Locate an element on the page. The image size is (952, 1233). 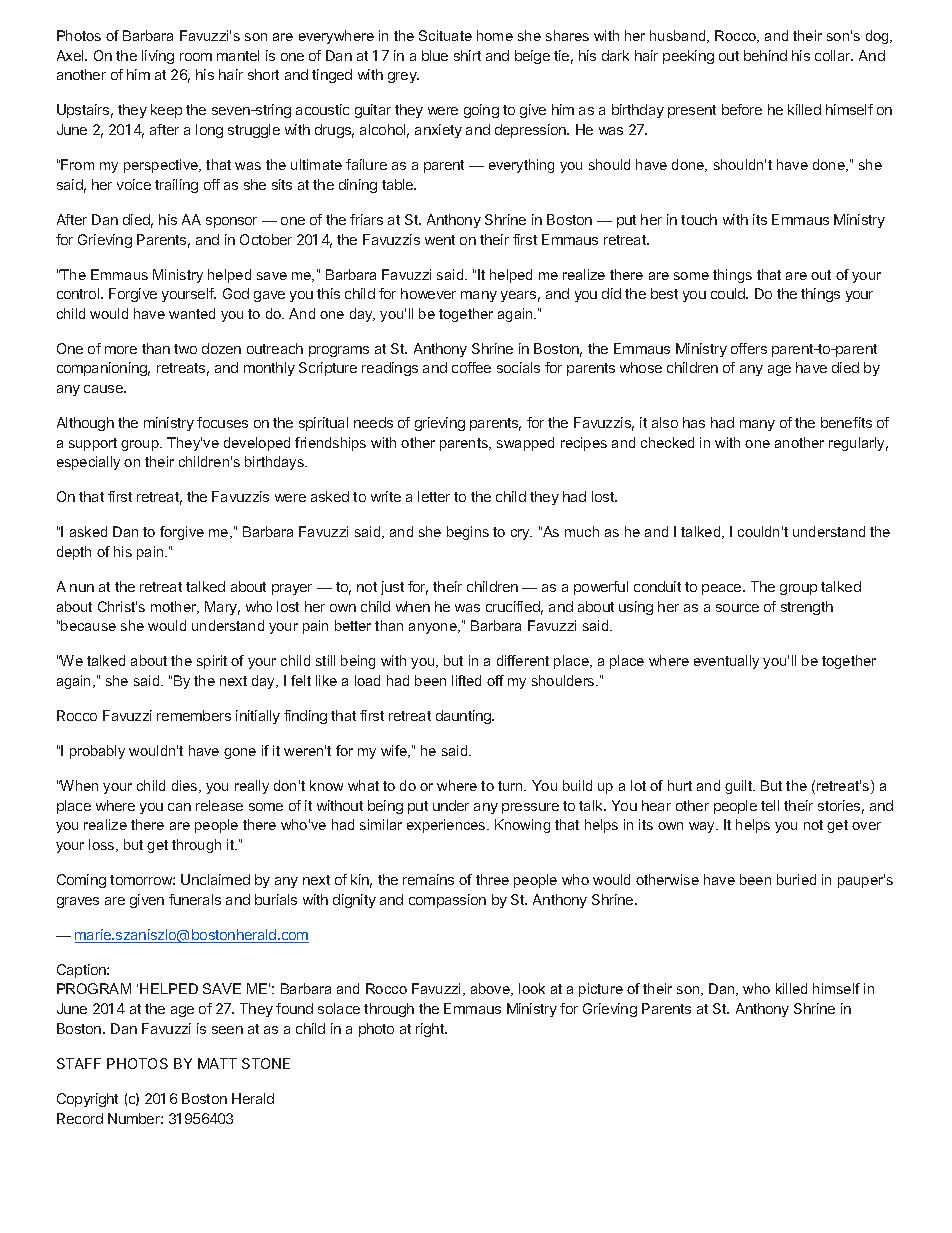
behind is located at coordinates (765, 55).
